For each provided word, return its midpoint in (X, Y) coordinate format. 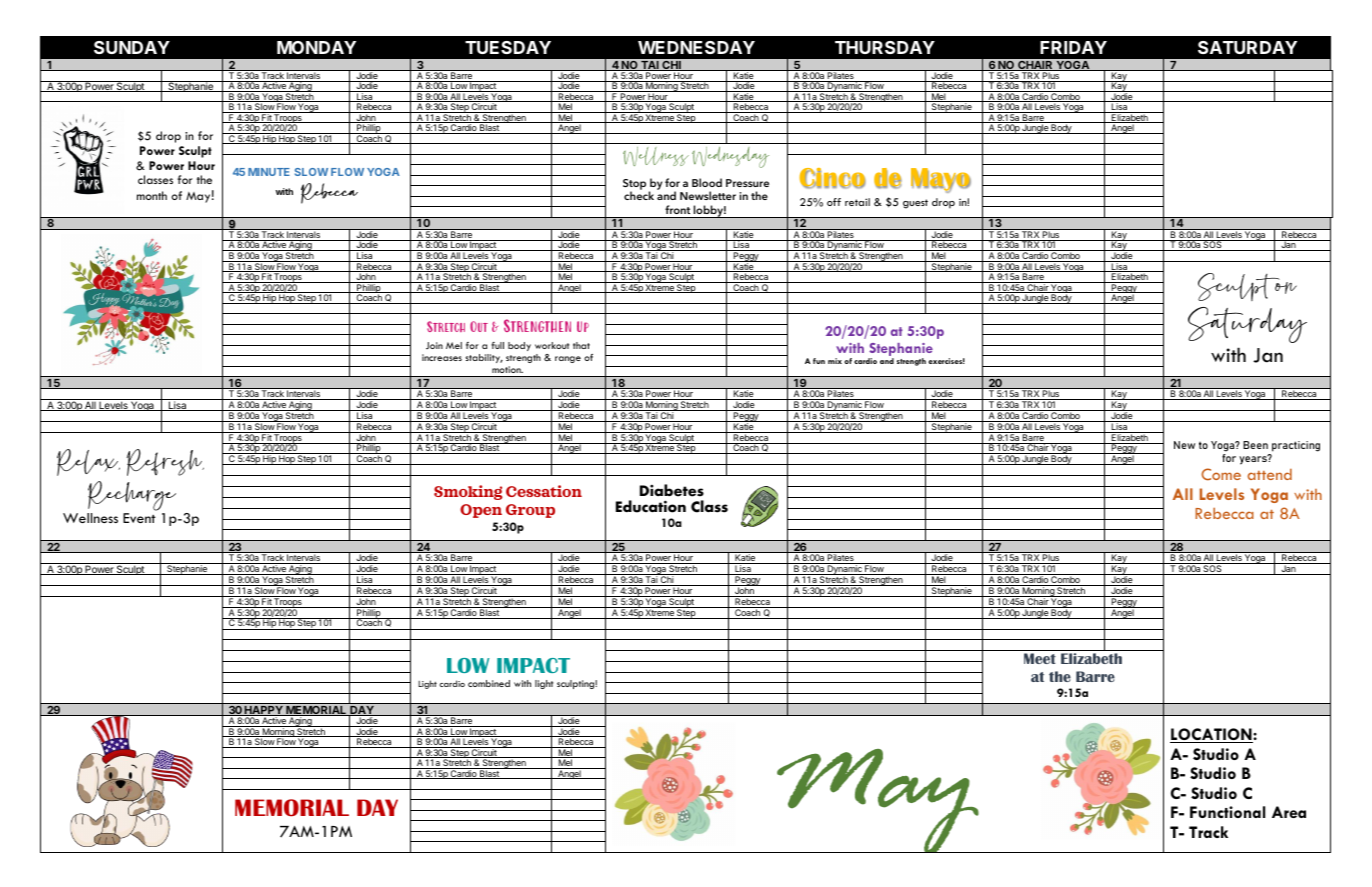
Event (139, 518)
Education (651, 506)
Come (1221, 474)
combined (489, 683)
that (581, 345)
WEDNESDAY (696, 47)
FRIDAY (1073, 47)
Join (434, 345)
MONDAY (316, 47)
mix (835, 361)
